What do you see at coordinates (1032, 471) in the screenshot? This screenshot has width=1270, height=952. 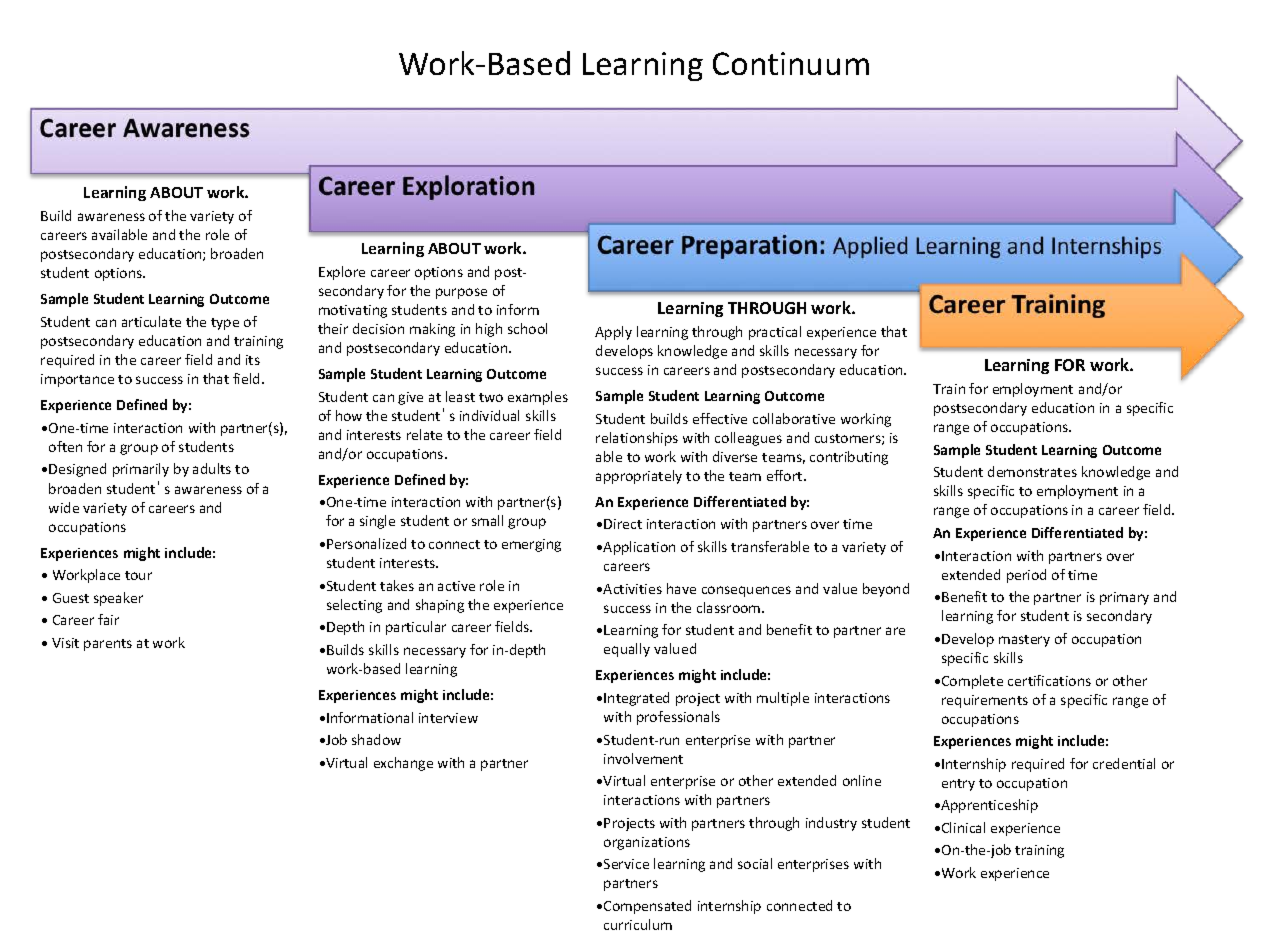 I see `demonstrates` at bounding box center [1032, 471].
